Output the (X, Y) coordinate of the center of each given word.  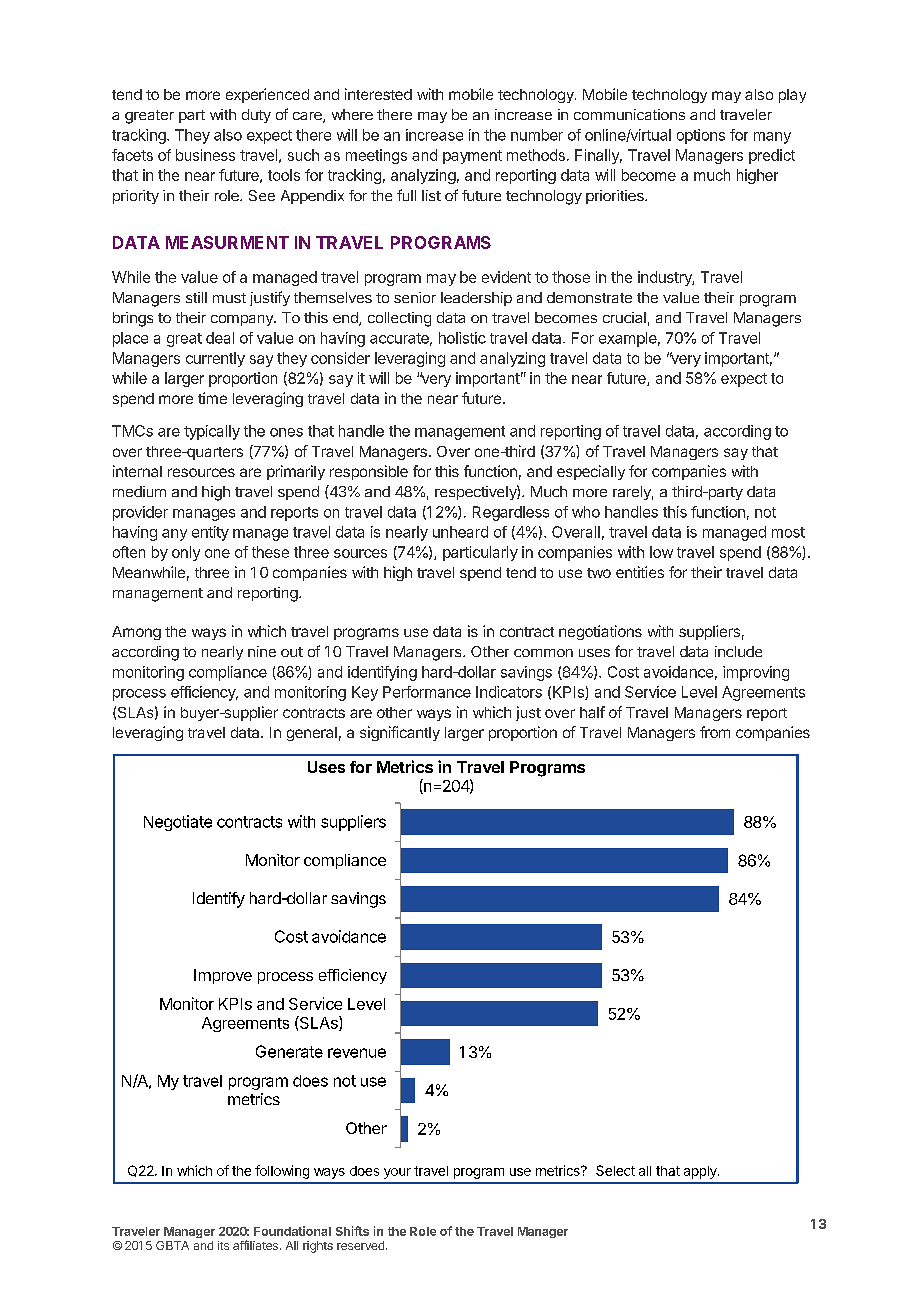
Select (615, 1170)
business (205, 155)
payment (472, 157)
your (397, 1173)
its (223, 1245)
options (701, 136)
